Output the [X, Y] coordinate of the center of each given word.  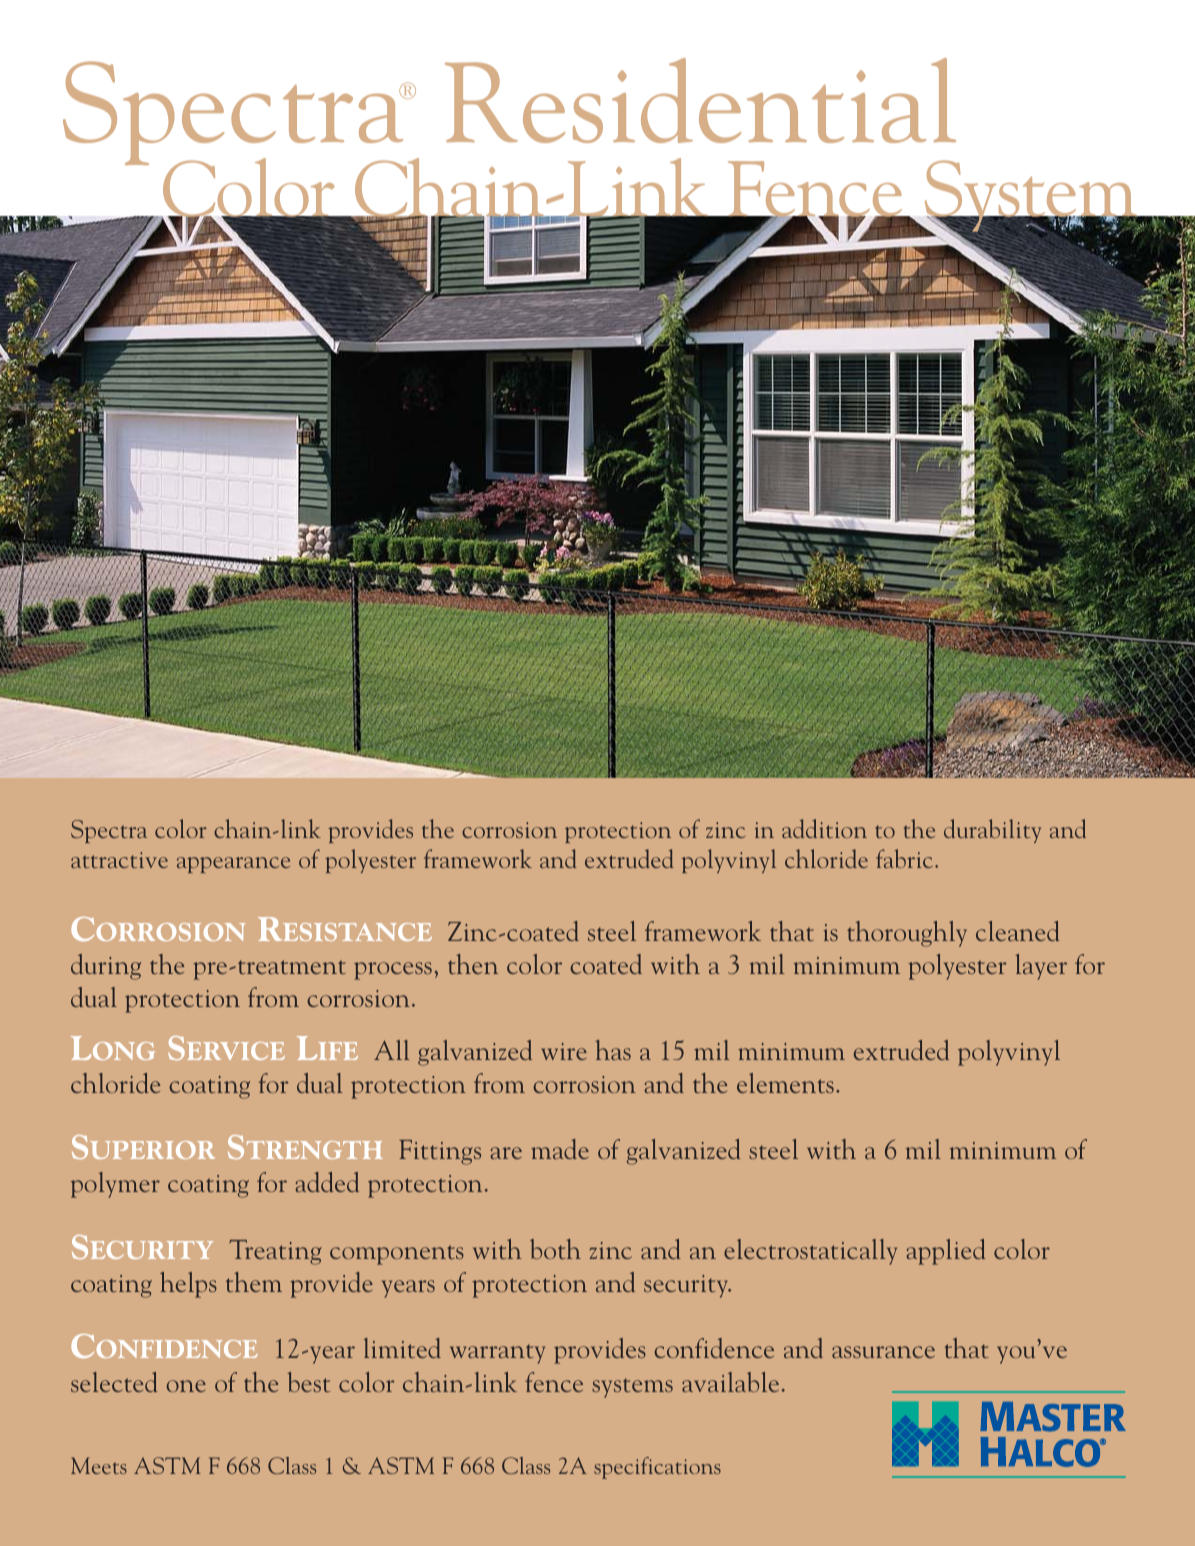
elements [785, 1083]
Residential [700, 100]
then [473, 964]
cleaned [1018, 931]
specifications [657, 1468]
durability [992, 831]
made [560, 1149]
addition [824, 828]
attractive [119, 860]
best [309, 1382]
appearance [233, 865]
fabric [906, 858]
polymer [115, 1185]
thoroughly [907, 934]
